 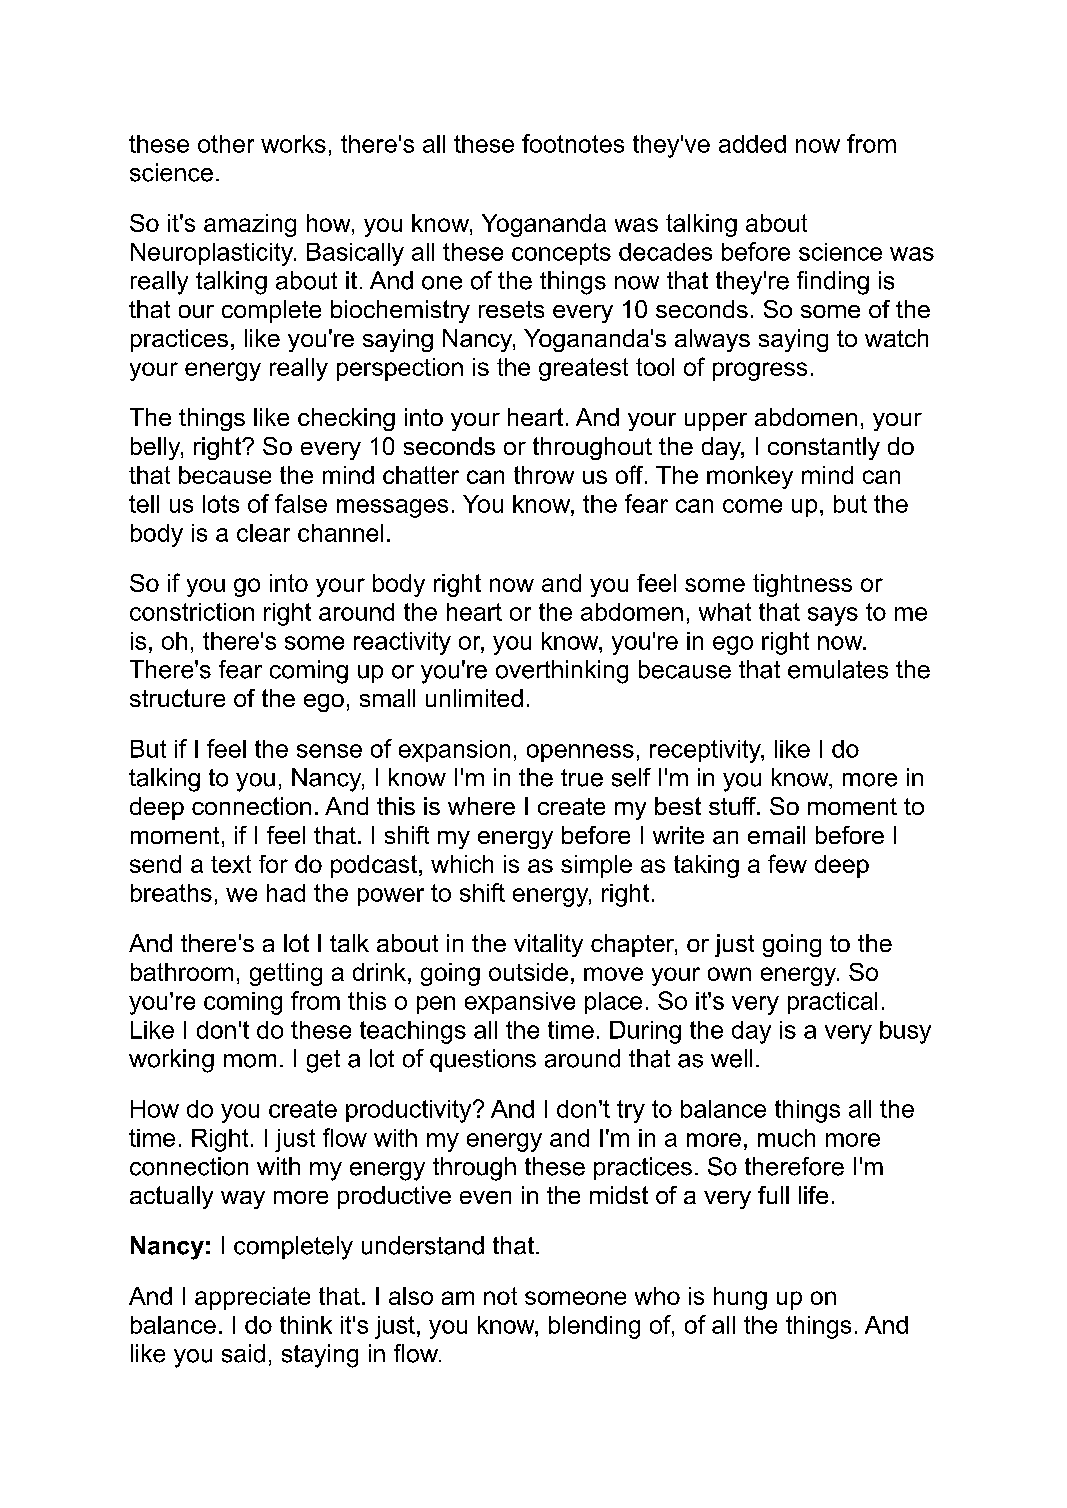 What do you see at coordinates (752, 144) in the screenshot?
I see `added` at bounding box center [752, 144].
